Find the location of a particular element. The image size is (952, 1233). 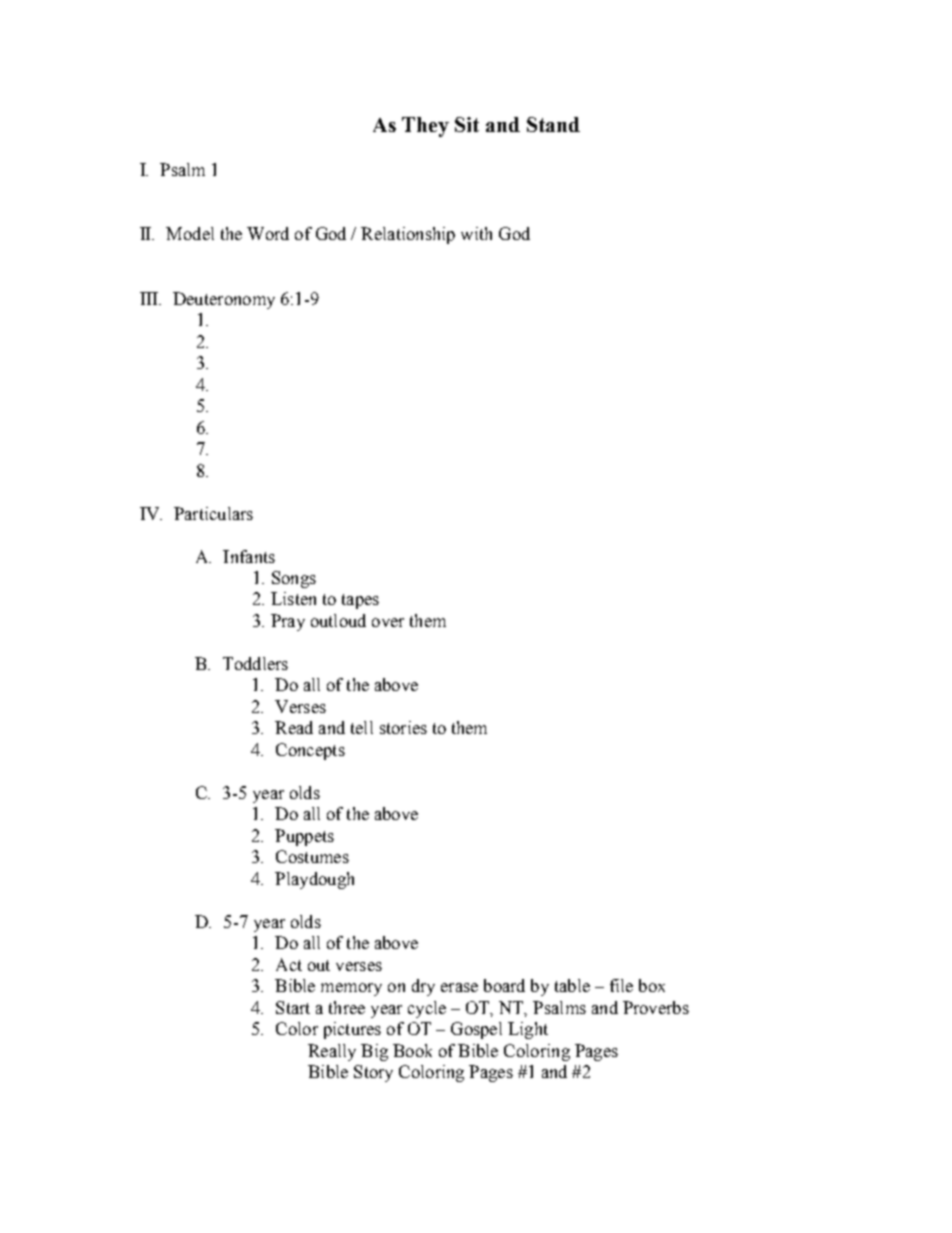

with is located at coordinates (476, 233).
